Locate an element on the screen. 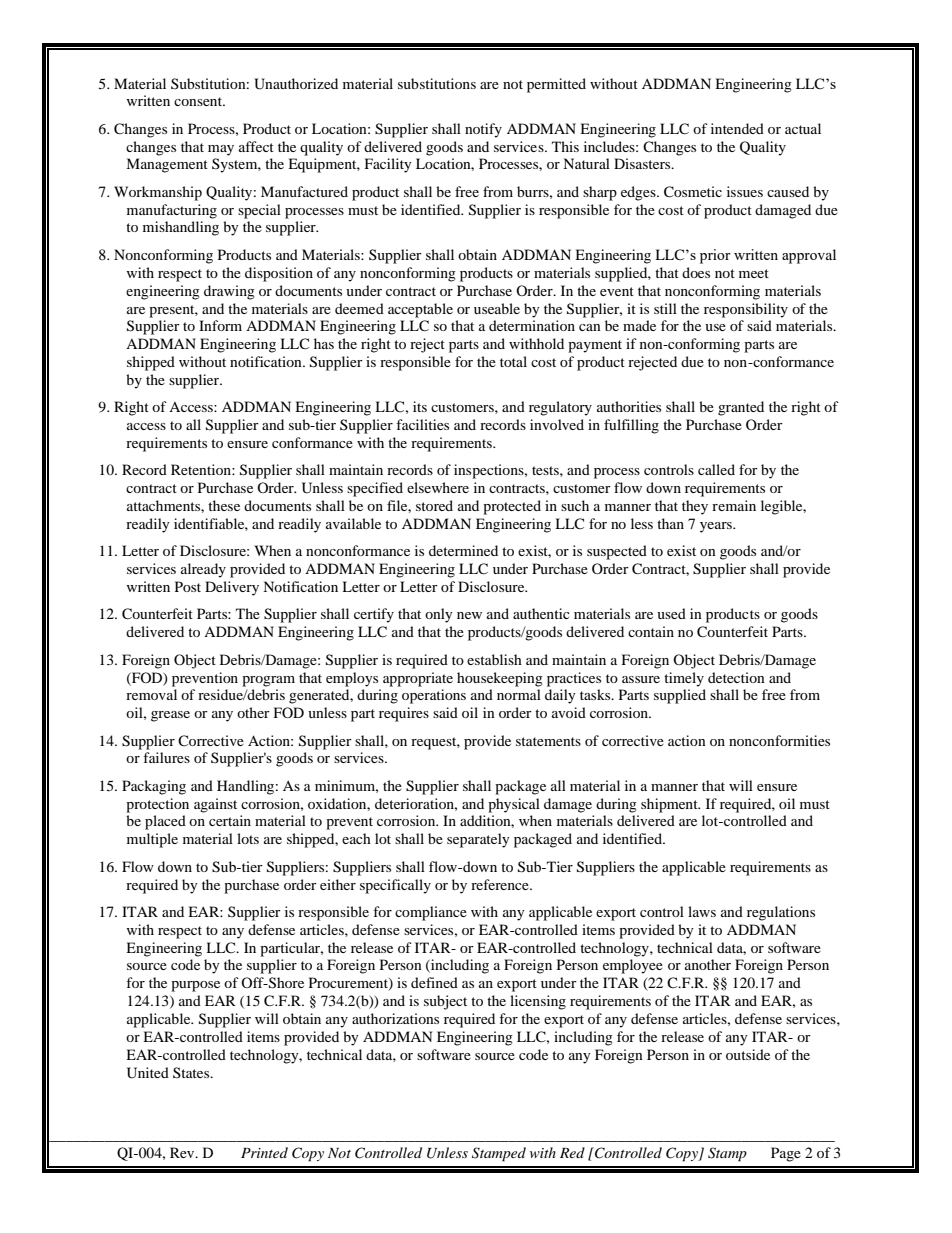 This screenshot has height=1233, width=952. compliance is located at coordinates (431, 913).
